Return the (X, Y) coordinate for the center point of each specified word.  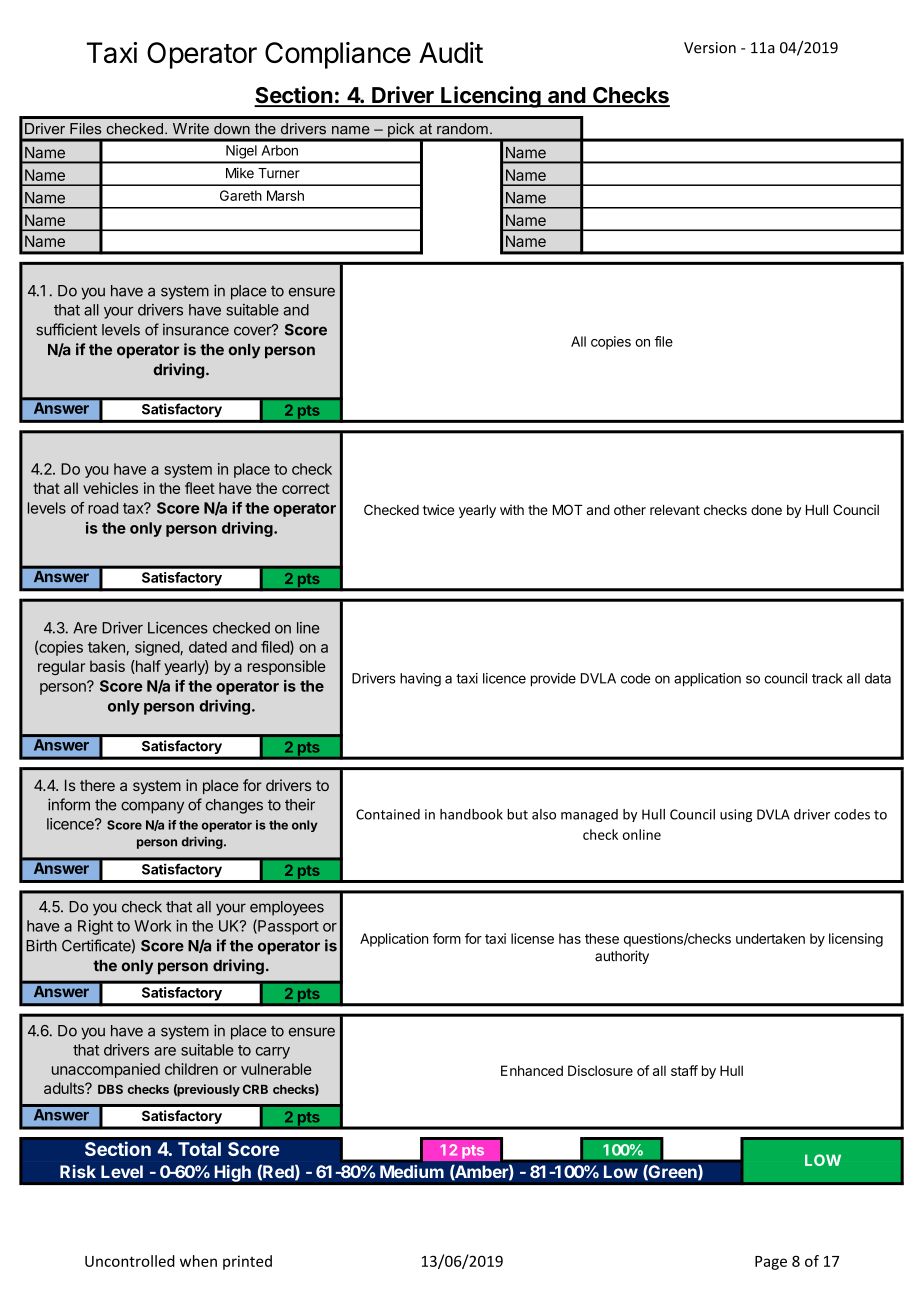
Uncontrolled (130, 1261)
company (152, 807)
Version (710, 48)
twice (438, 509)
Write (191, 128)
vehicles (110, 488)
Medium (412, 1172)
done (766, 510)
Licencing (491, 97)
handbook (471, 814)
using (736, 815)
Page (771, 1263)
